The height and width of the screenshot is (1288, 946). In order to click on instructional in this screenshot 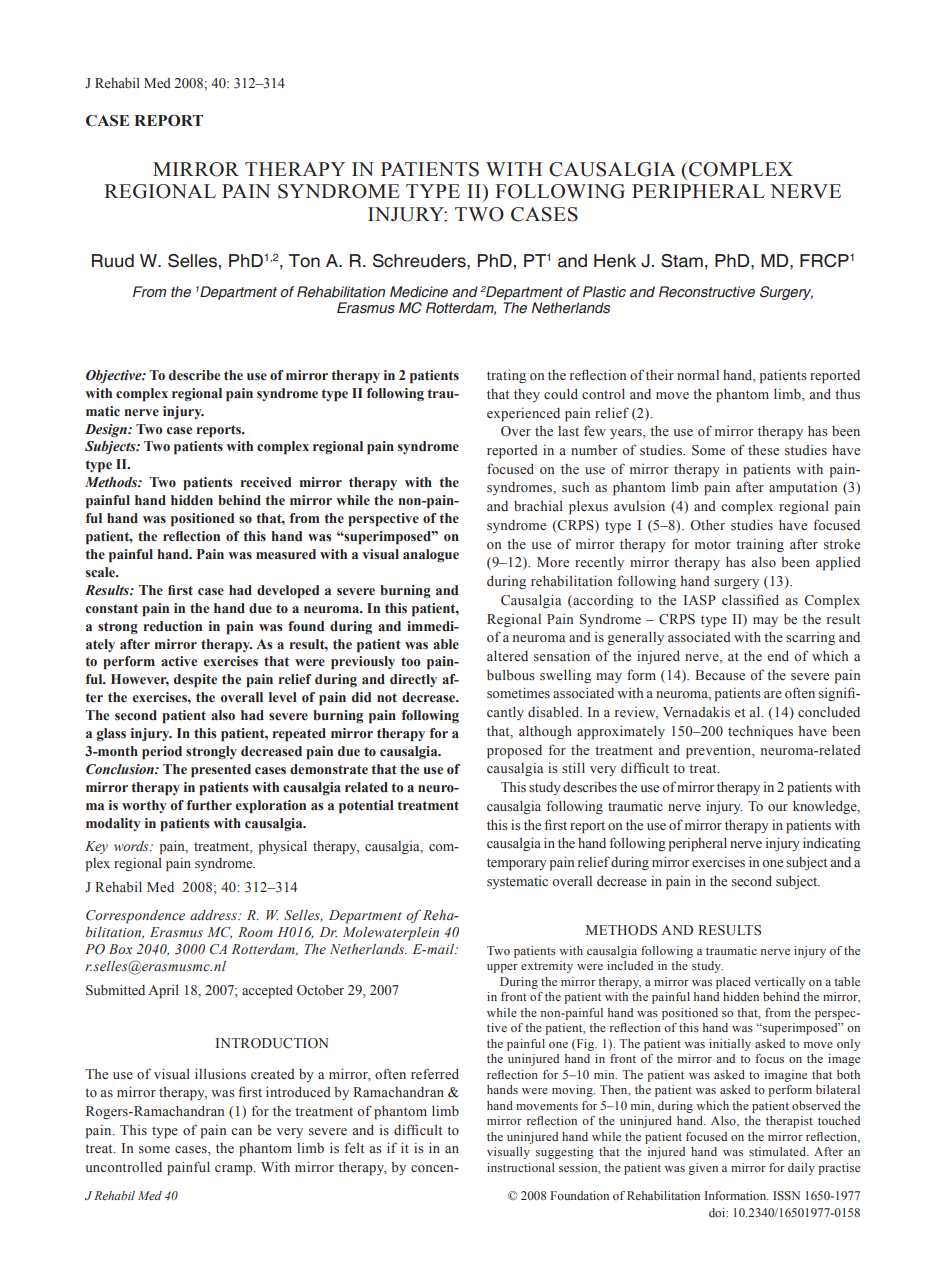, I will do `click(521, 1167)`.
